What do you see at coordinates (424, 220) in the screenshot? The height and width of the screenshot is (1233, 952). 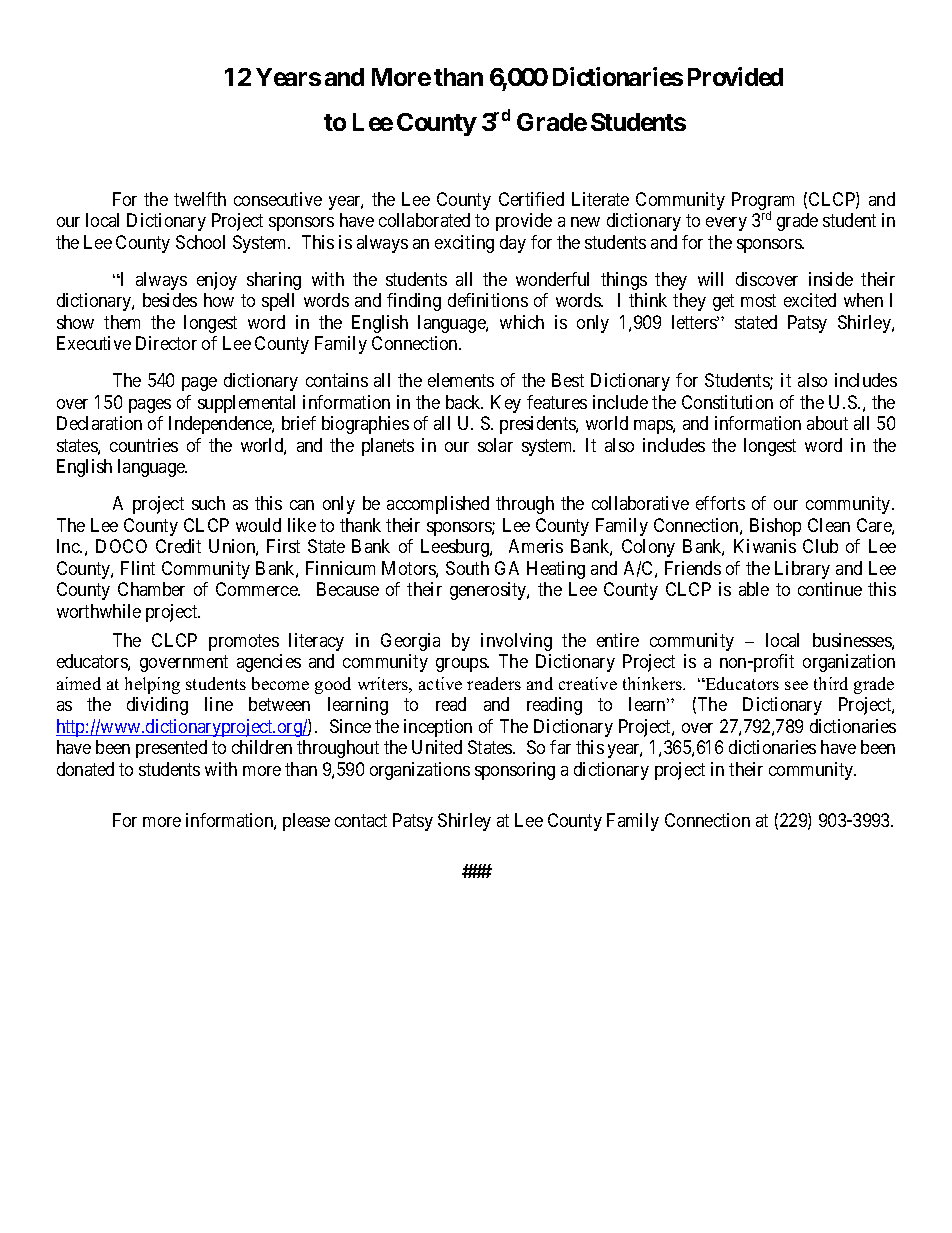 I see `collaborated` at bounding box center [424, 220].
